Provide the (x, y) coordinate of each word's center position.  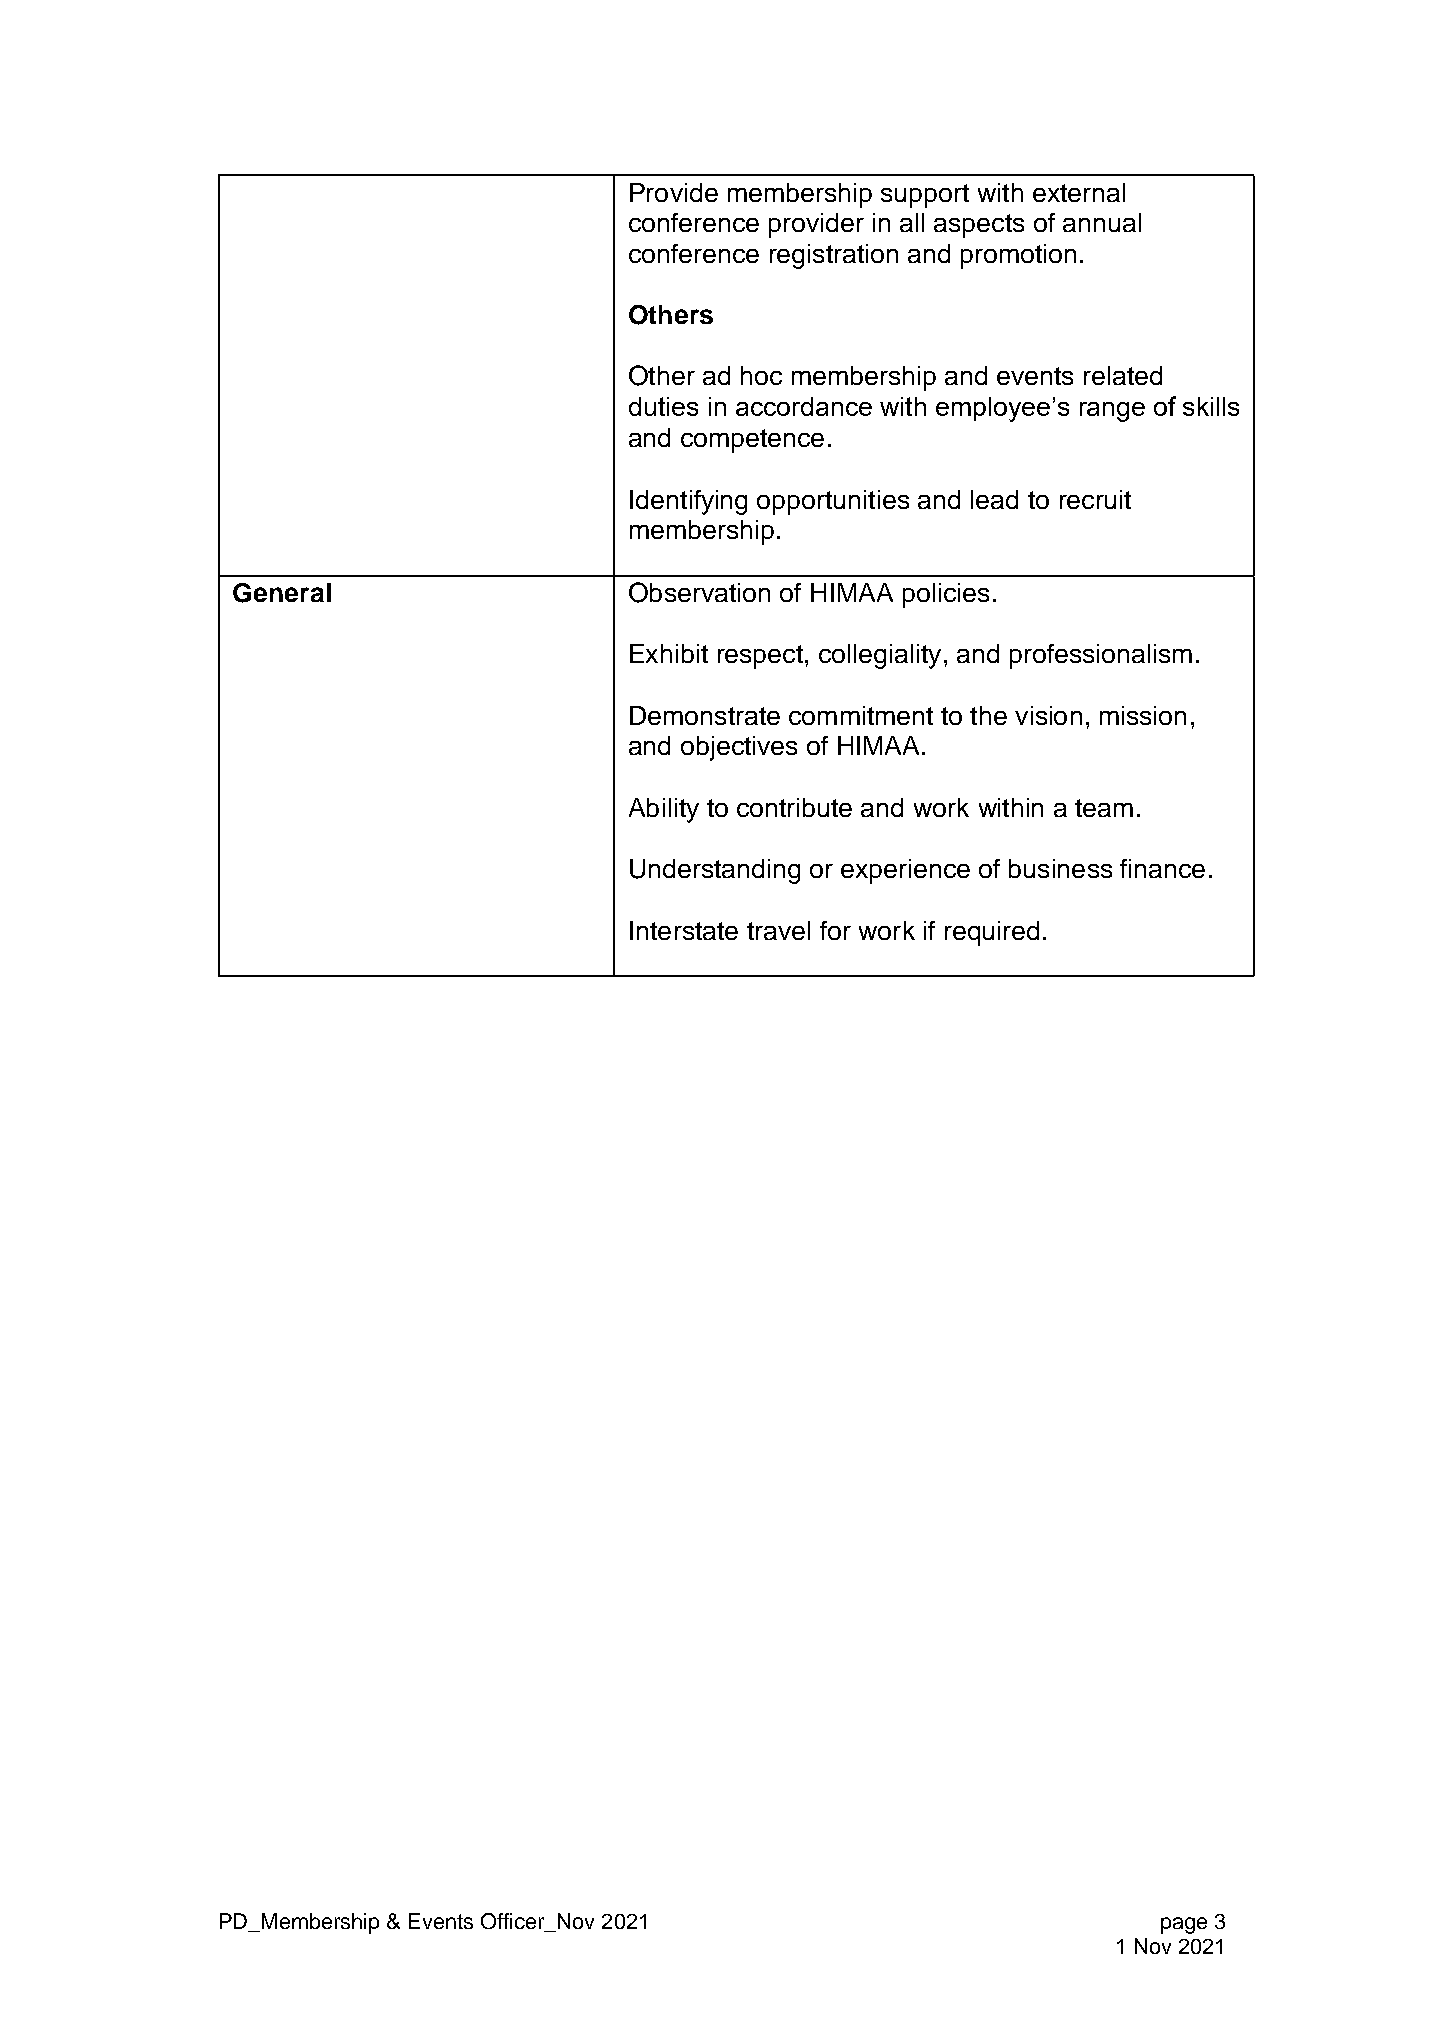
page (1184, 1925)
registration (834, 256)
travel (778, 930)
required (992, 933)
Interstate (684, 930)
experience (905, 871)
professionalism (1101, 656)
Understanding (715, 871)
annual (1102, 222)
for (835, 930)
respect (760, 657)
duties (663, 406)
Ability (664, 810)
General (282, 593)
